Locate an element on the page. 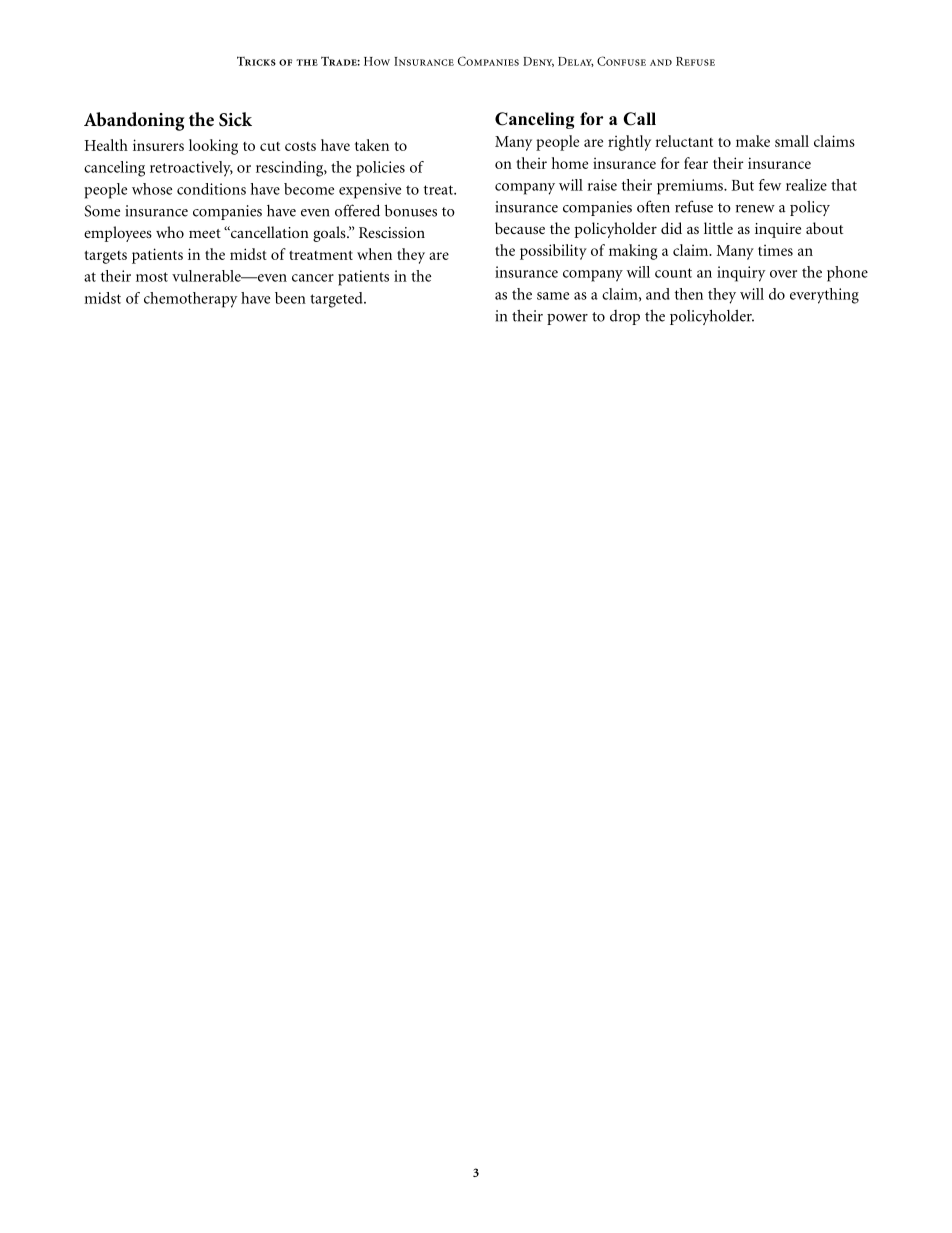 This document has height=1233, width=952. expensive is located at coordinates (370, 191).
